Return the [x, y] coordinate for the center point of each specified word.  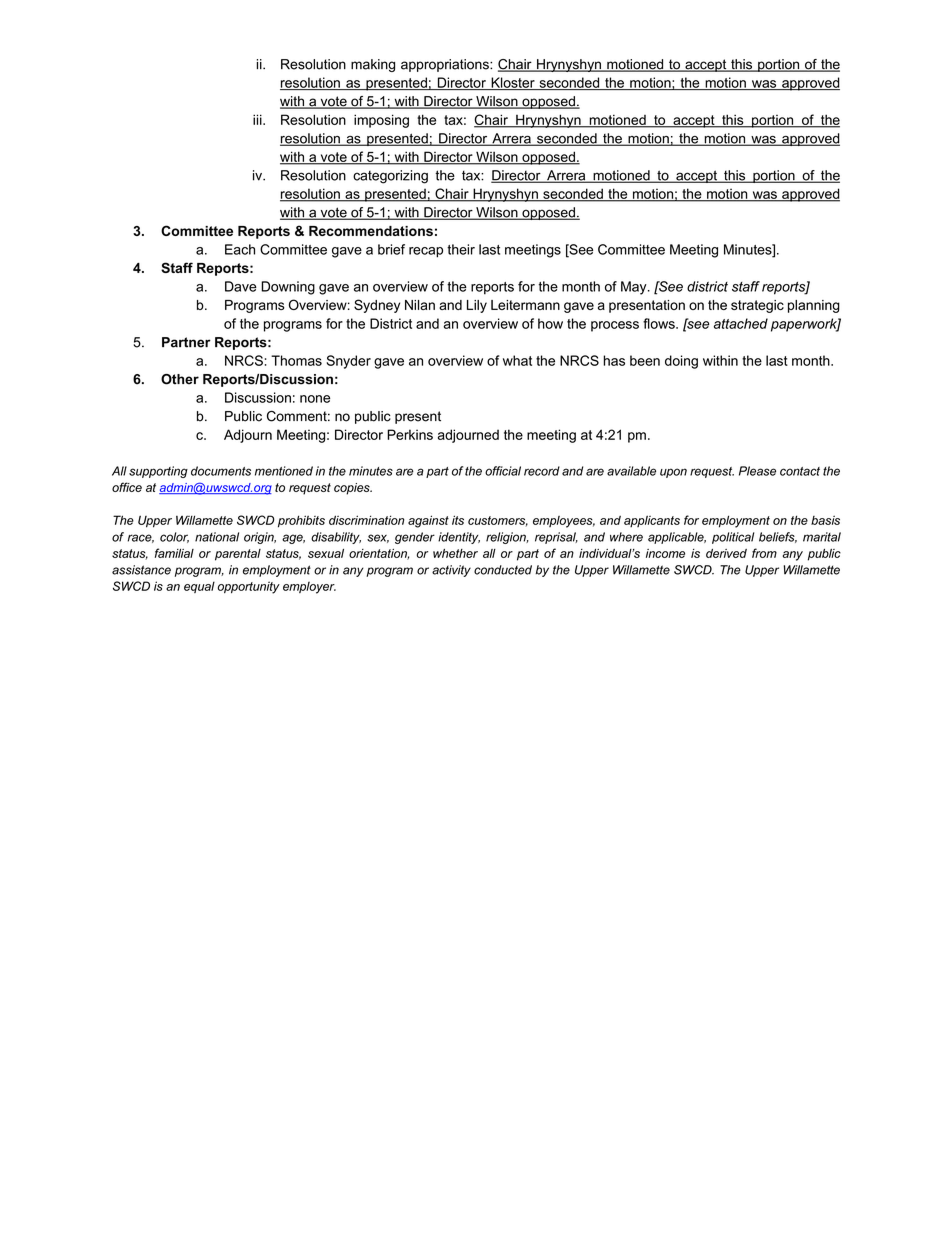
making [373, 65]
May [635, 288]
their [461, 249]
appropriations [446, 65]
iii [258, 119]
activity [451, 571]
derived [726, 553]
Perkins [410, 434]
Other [180, 379]
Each [240, 249]
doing [681, 362]
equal [199, 587]
